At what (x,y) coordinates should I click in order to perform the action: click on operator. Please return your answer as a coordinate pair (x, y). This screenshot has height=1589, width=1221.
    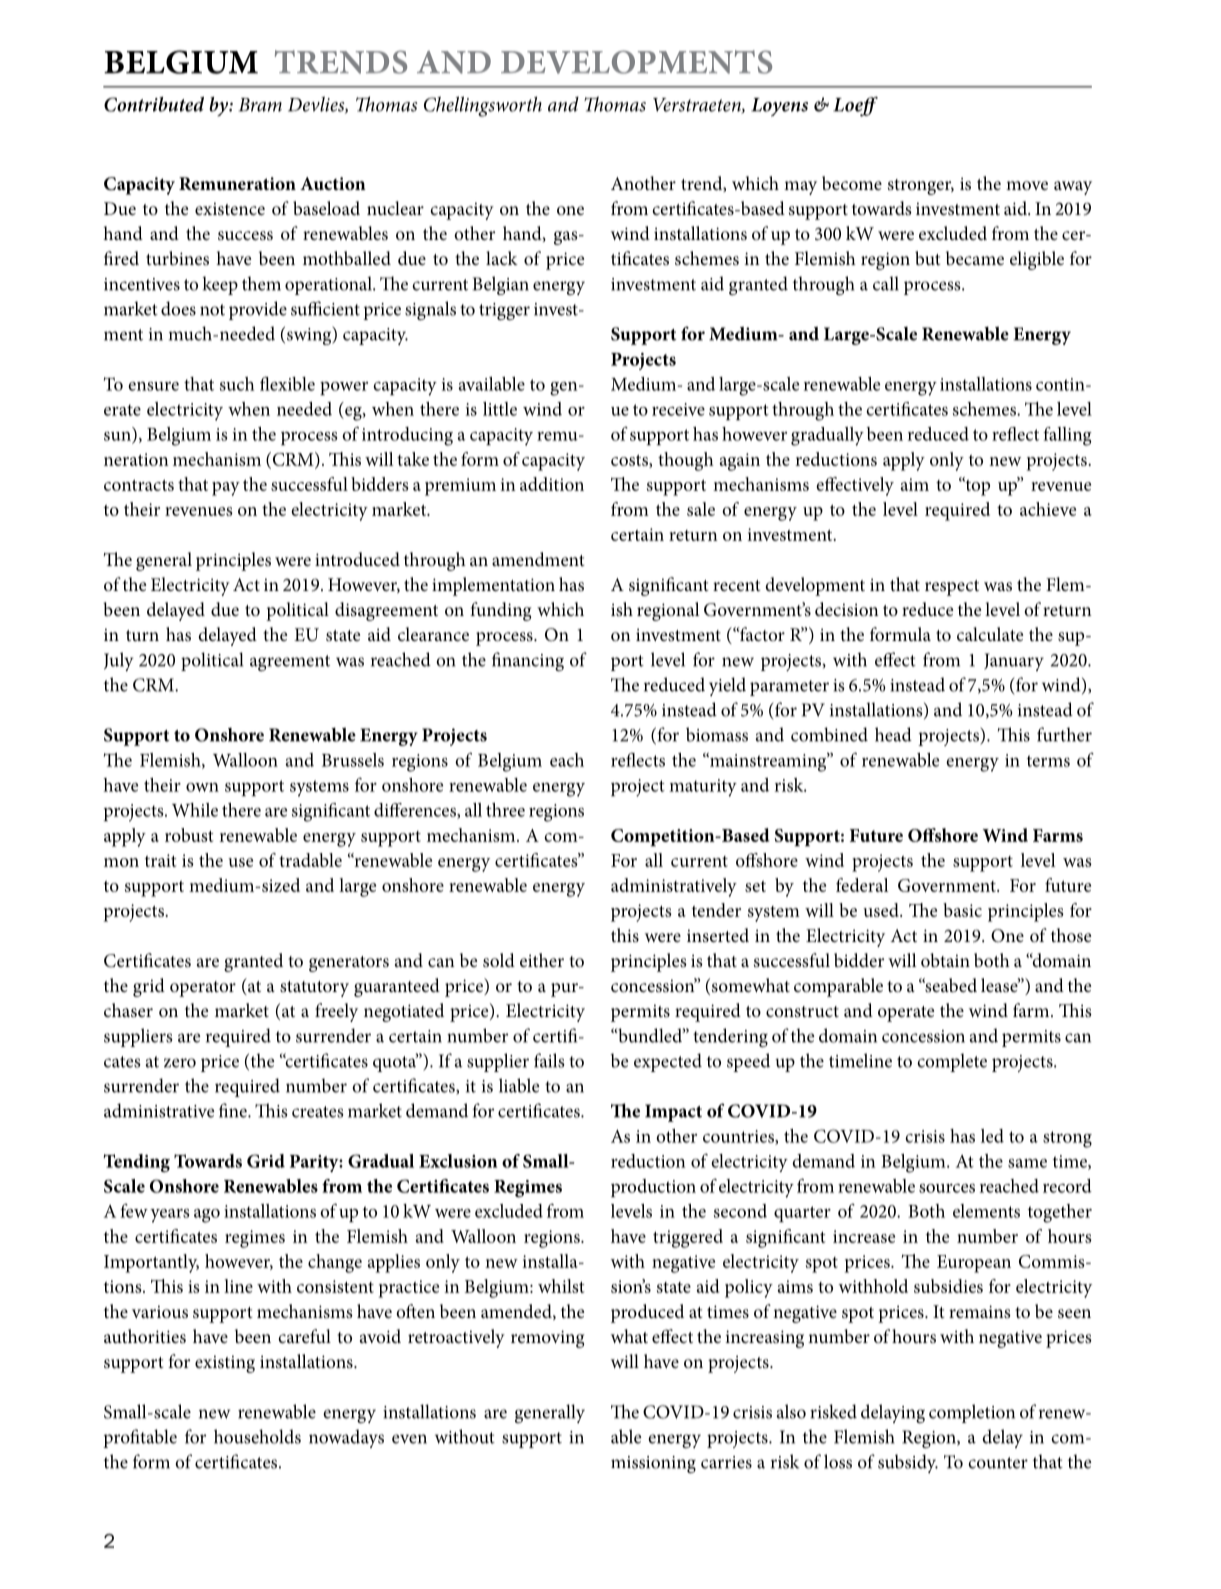
    Looking at the image, I should click on (203, 989).
